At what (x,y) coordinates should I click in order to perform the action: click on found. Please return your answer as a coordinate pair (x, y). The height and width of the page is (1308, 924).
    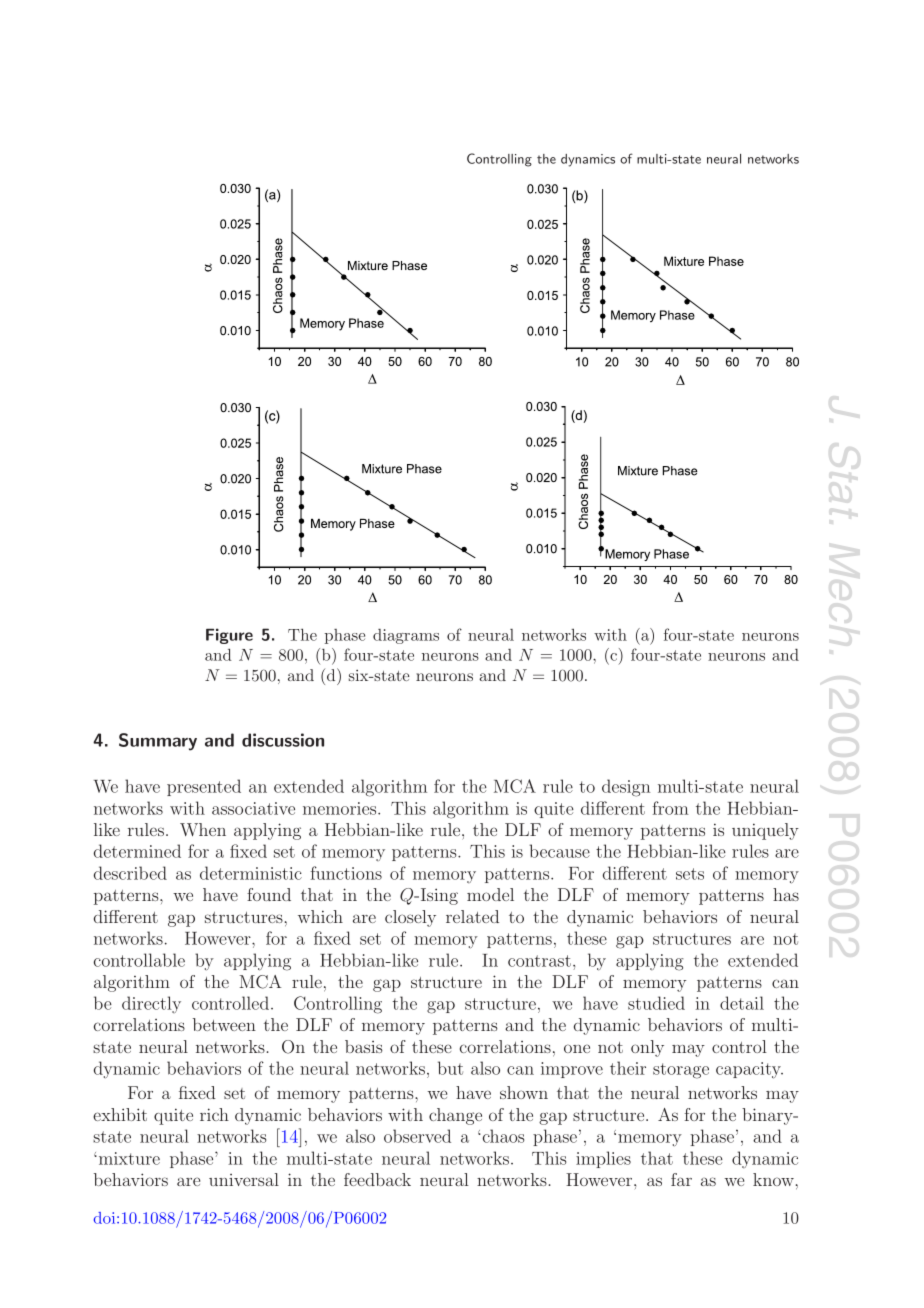
    Looking at the image, I should click on (269, 894).
